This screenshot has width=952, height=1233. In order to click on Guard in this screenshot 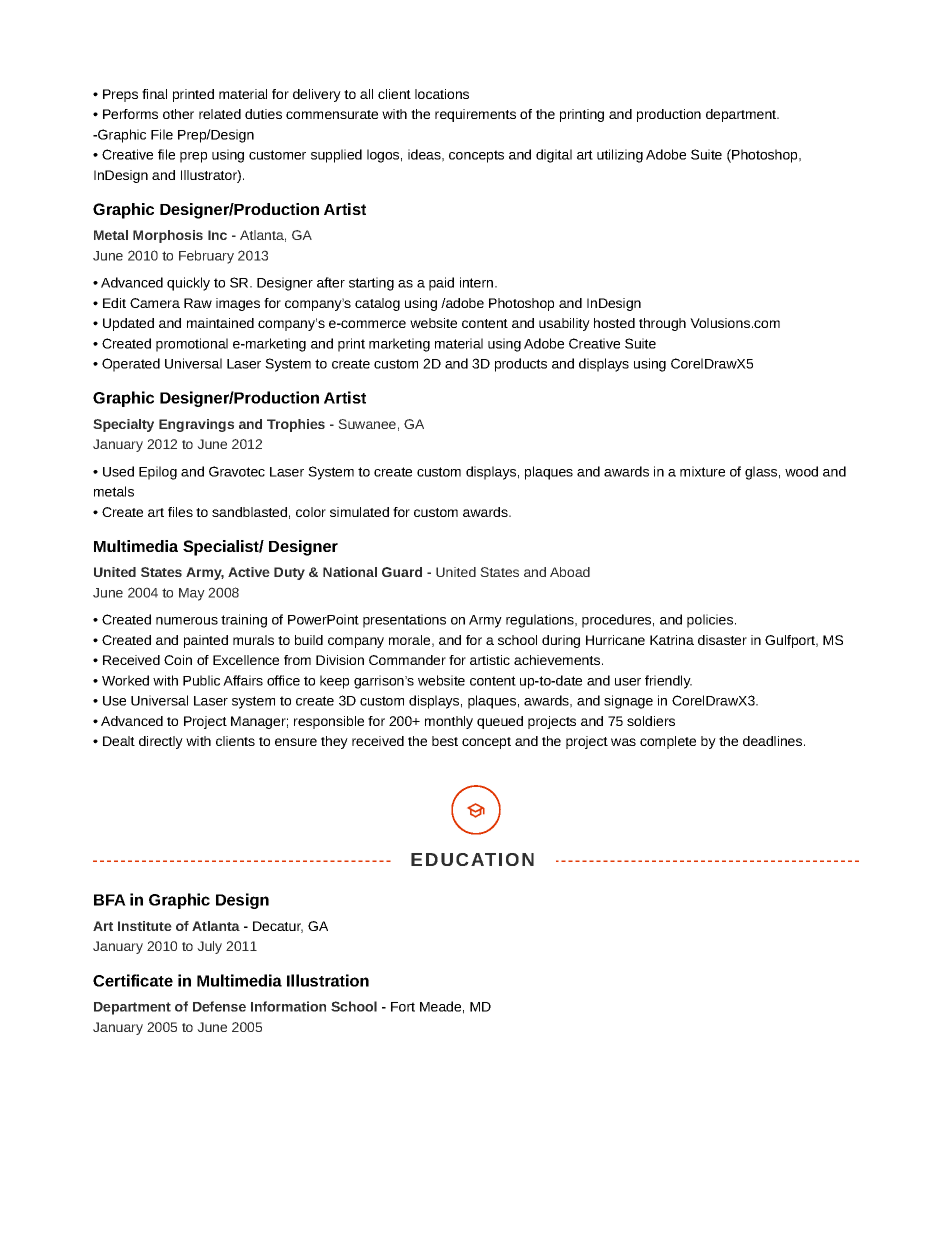, I will do `click(402, 572)`.
